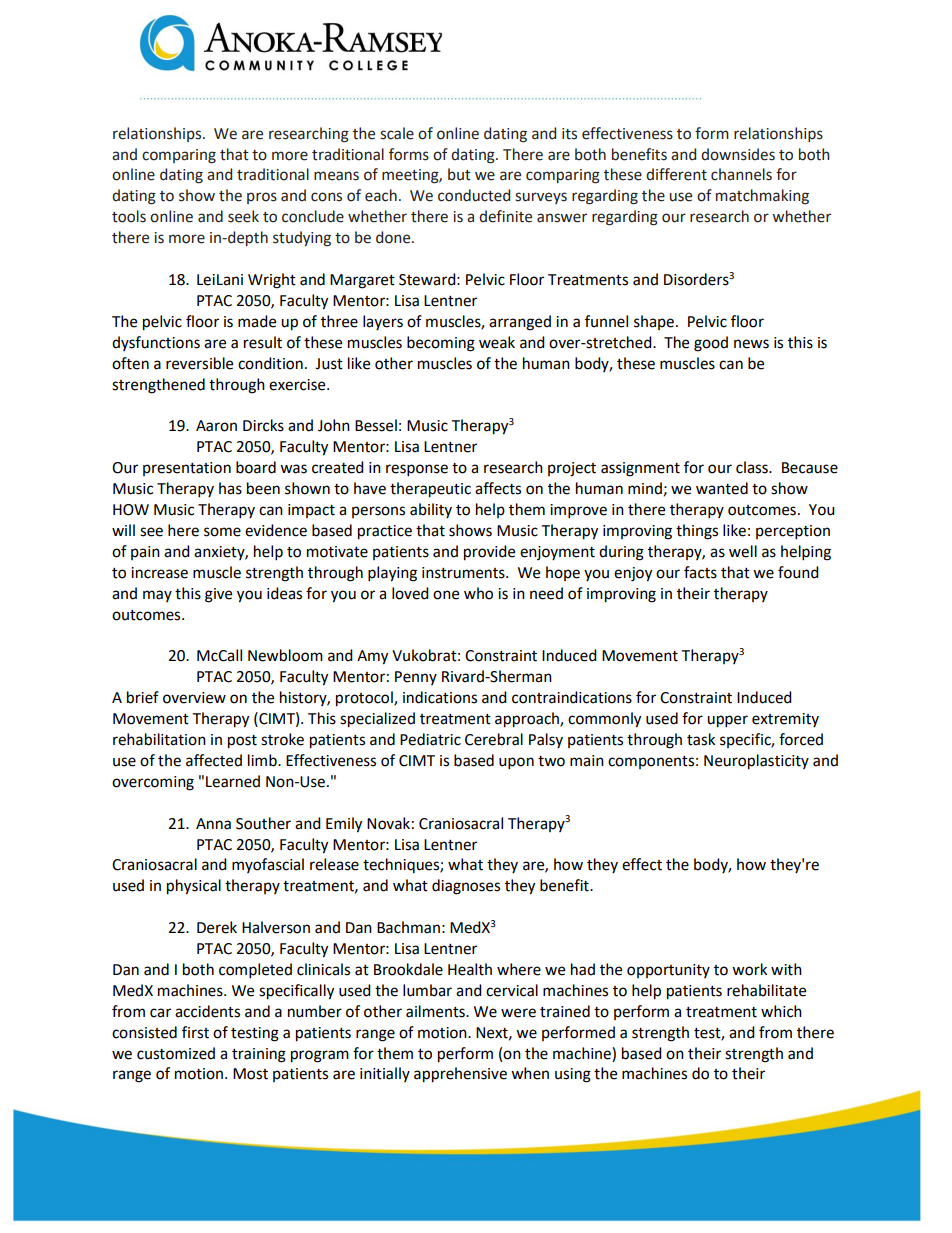 The width and height of the document is (952, 1233). What do you see at coordinates (262, 198) in the document?
I see `pros` at bounding box center [262, 198].
